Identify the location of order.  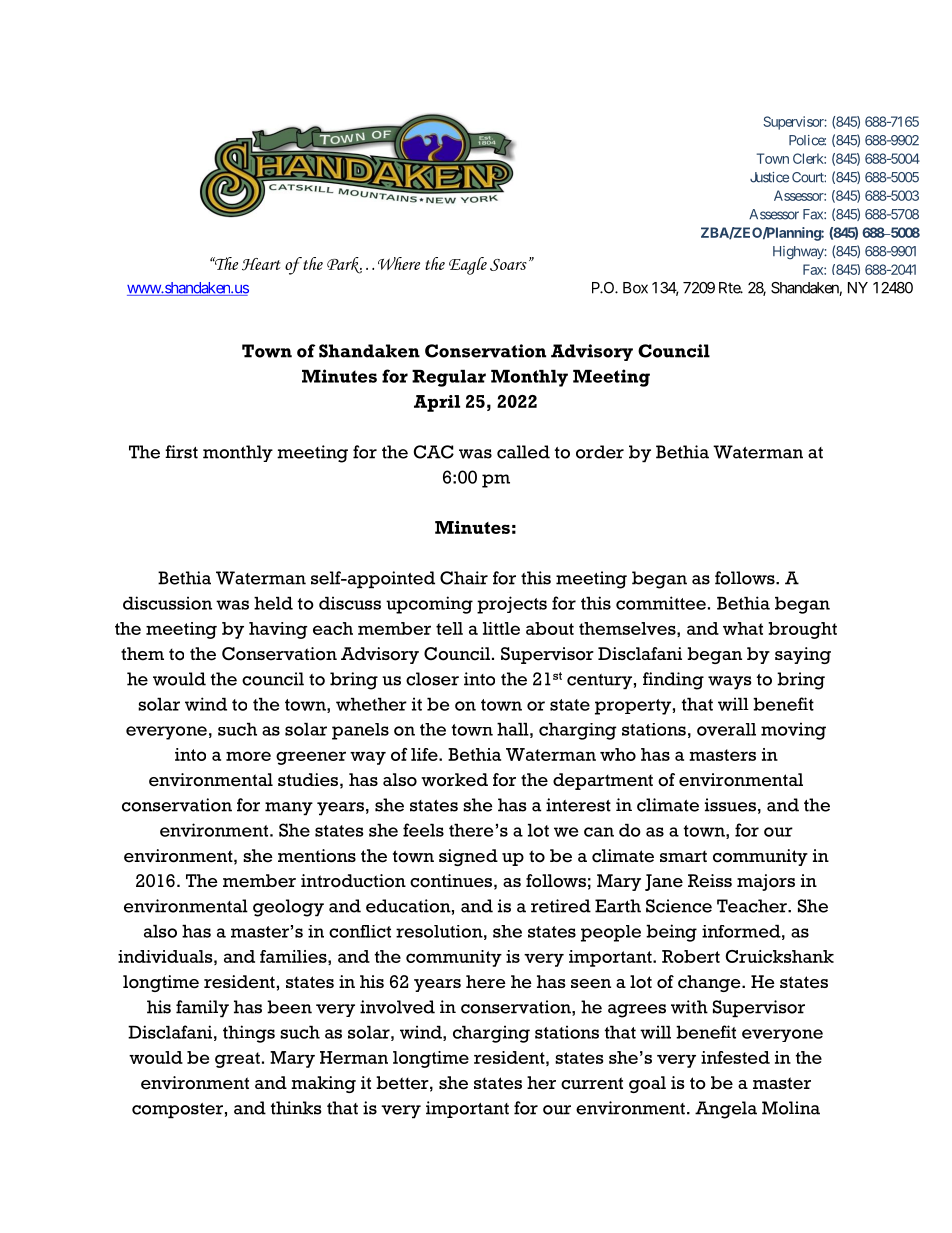
(600, 452).
